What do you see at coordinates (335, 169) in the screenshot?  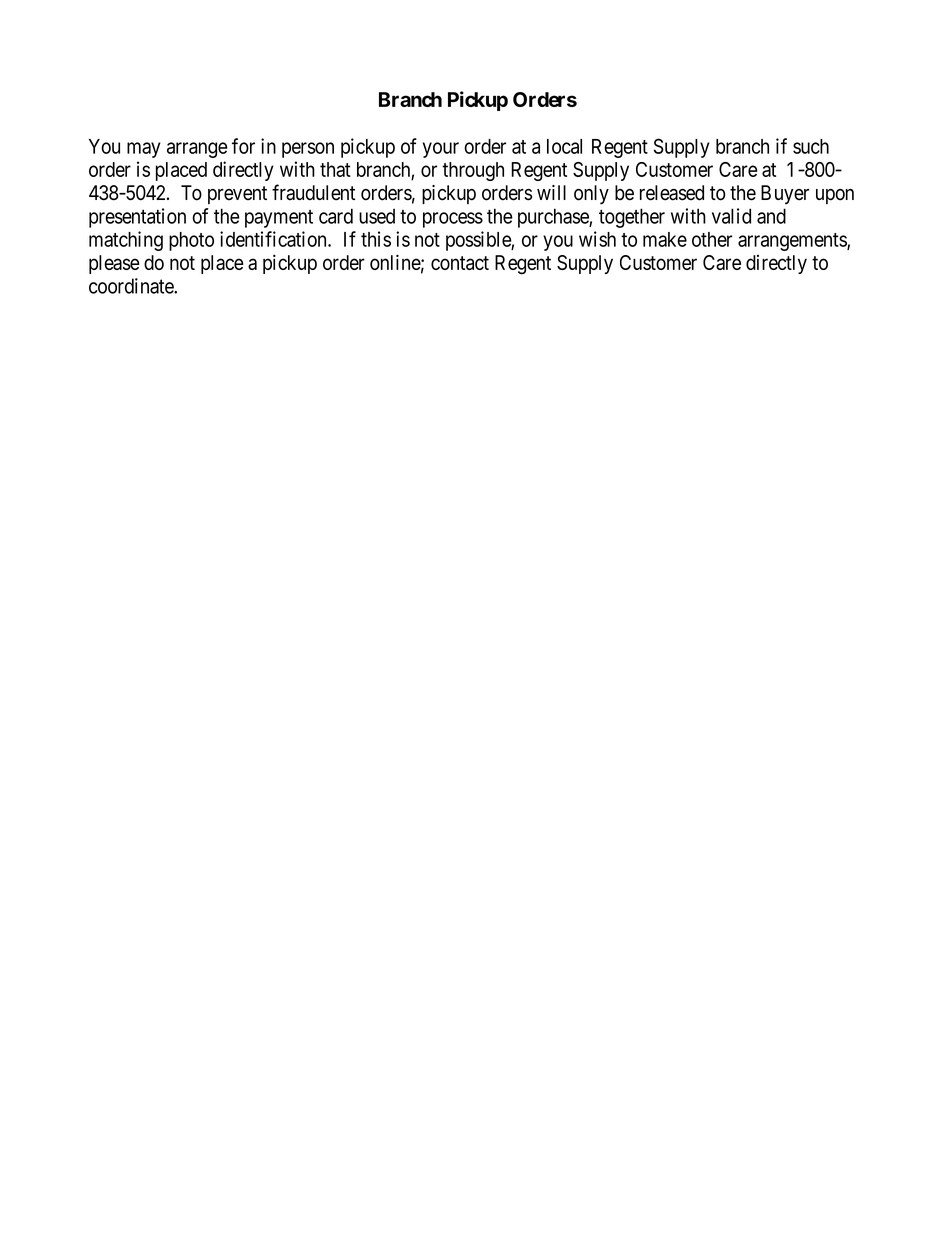 I see `that` at bounding box center [335, 169].
